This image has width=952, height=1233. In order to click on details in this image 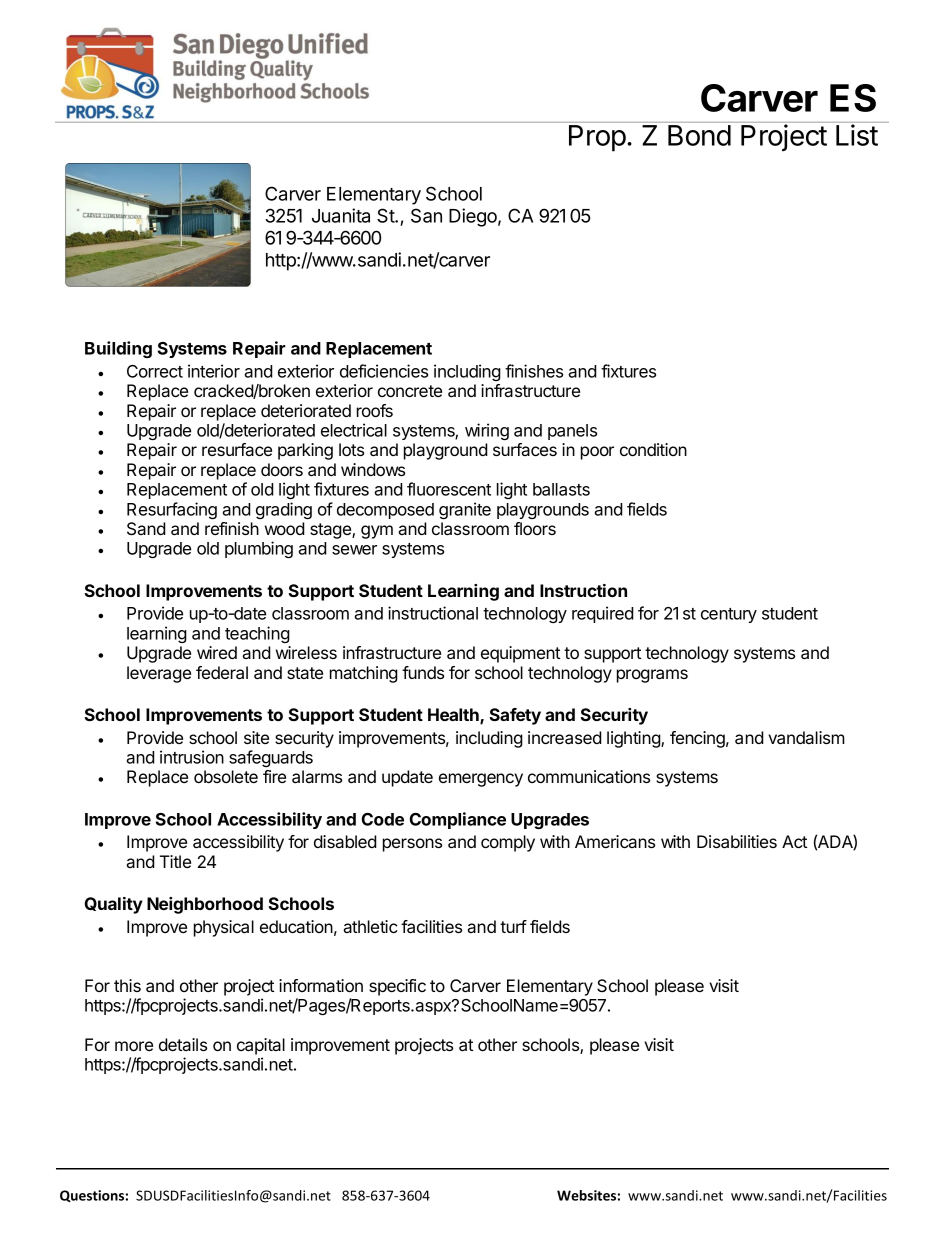, I will do `click(183, 1044)`.
